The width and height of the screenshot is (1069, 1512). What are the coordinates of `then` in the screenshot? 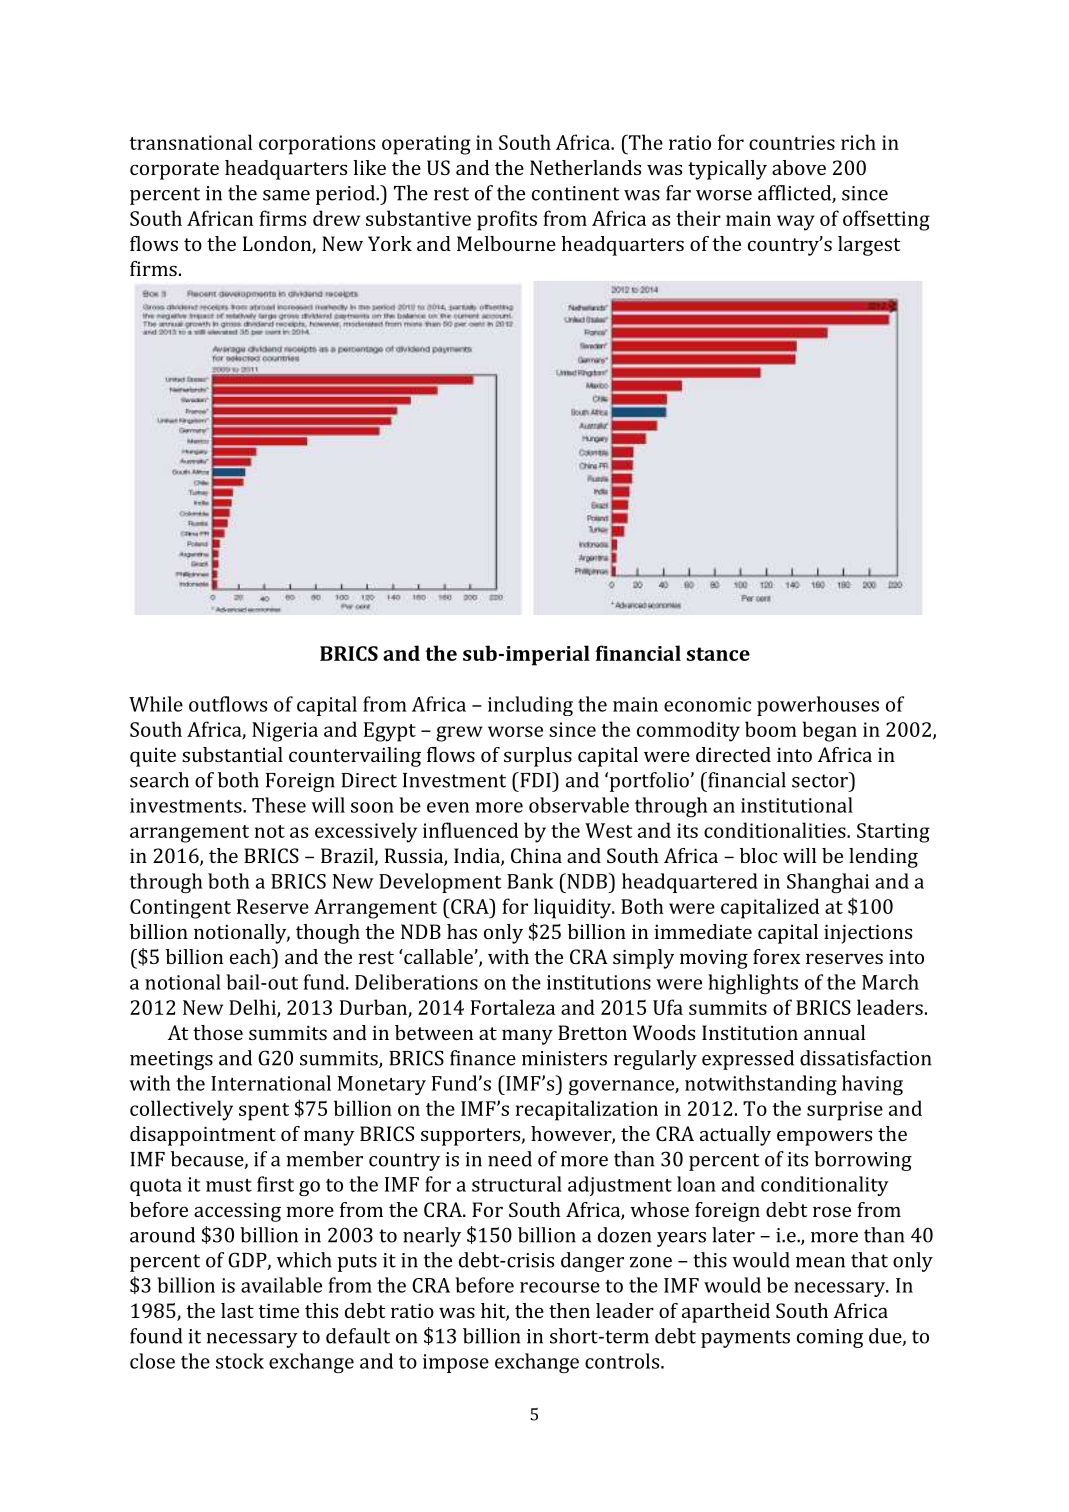 It's located at (569, 1310).
